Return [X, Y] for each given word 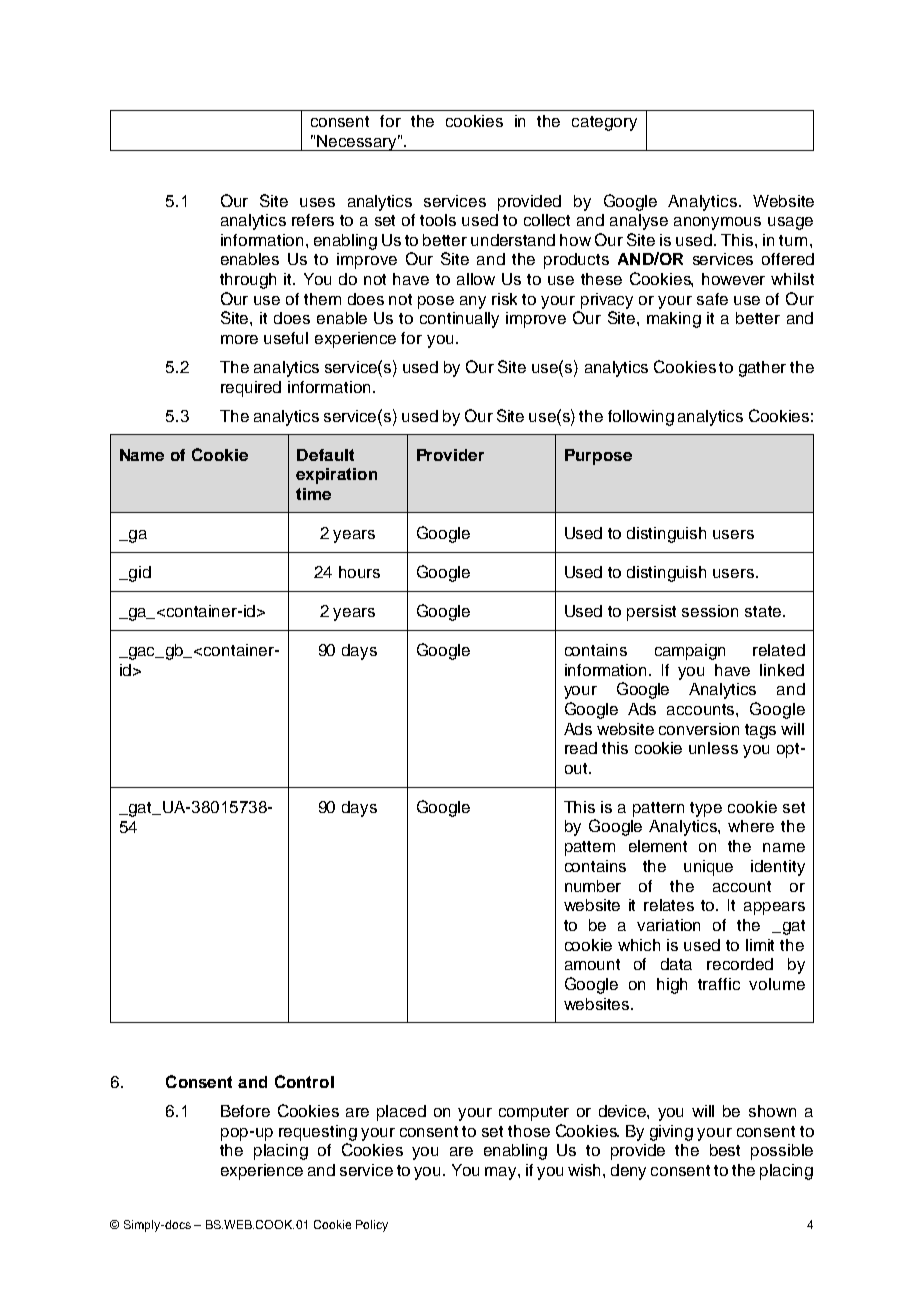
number [593, 886]
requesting [318, 1133]
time [313, 494]
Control [304, 1081]
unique [708, 868]
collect [547, 220]
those [529, 1131]
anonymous [717, 223]
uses [317, 202]
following [641, 418]
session [710, 611]
